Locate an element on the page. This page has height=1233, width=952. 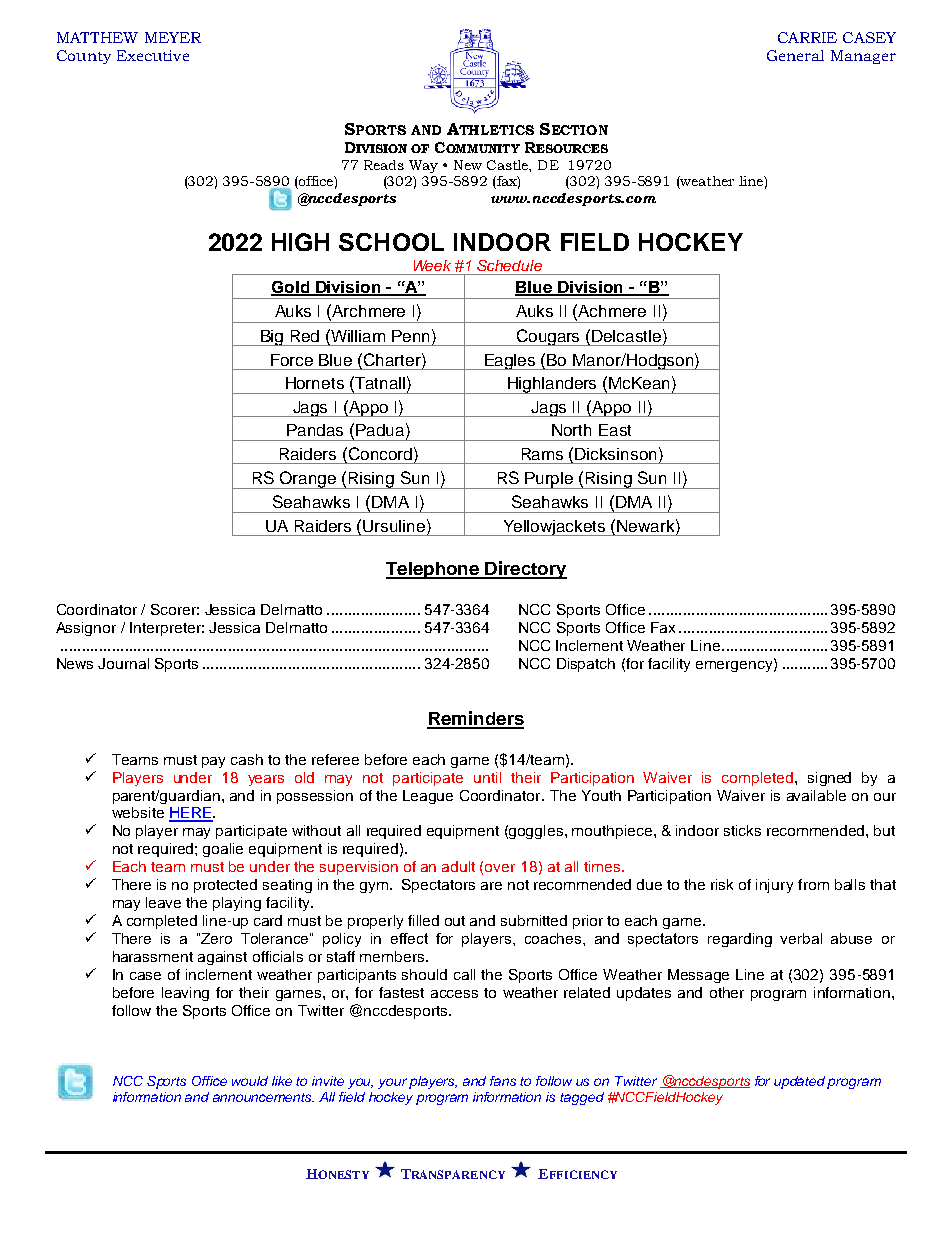
East is located at coordinates (615, 430).
